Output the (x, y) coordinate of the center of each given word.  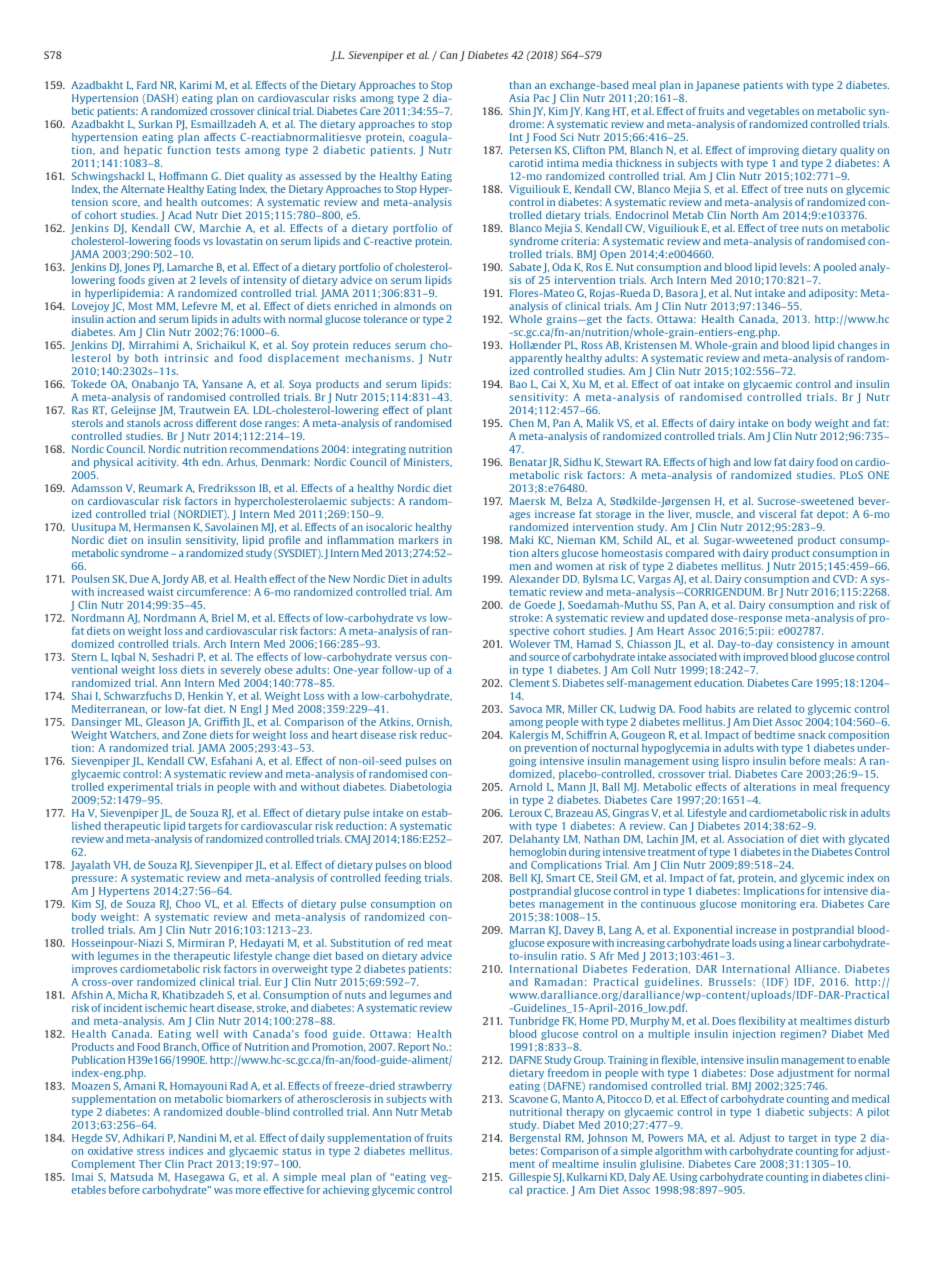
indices (186, 1151)
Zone (195, 735)
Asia (519, 98)
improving (774, 151)
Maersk (528, 501)
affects (220, 137)
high (720, 463)
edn (212, 462)
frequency (865, 787)
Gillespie (530, 1177)
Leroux (526, 813)
